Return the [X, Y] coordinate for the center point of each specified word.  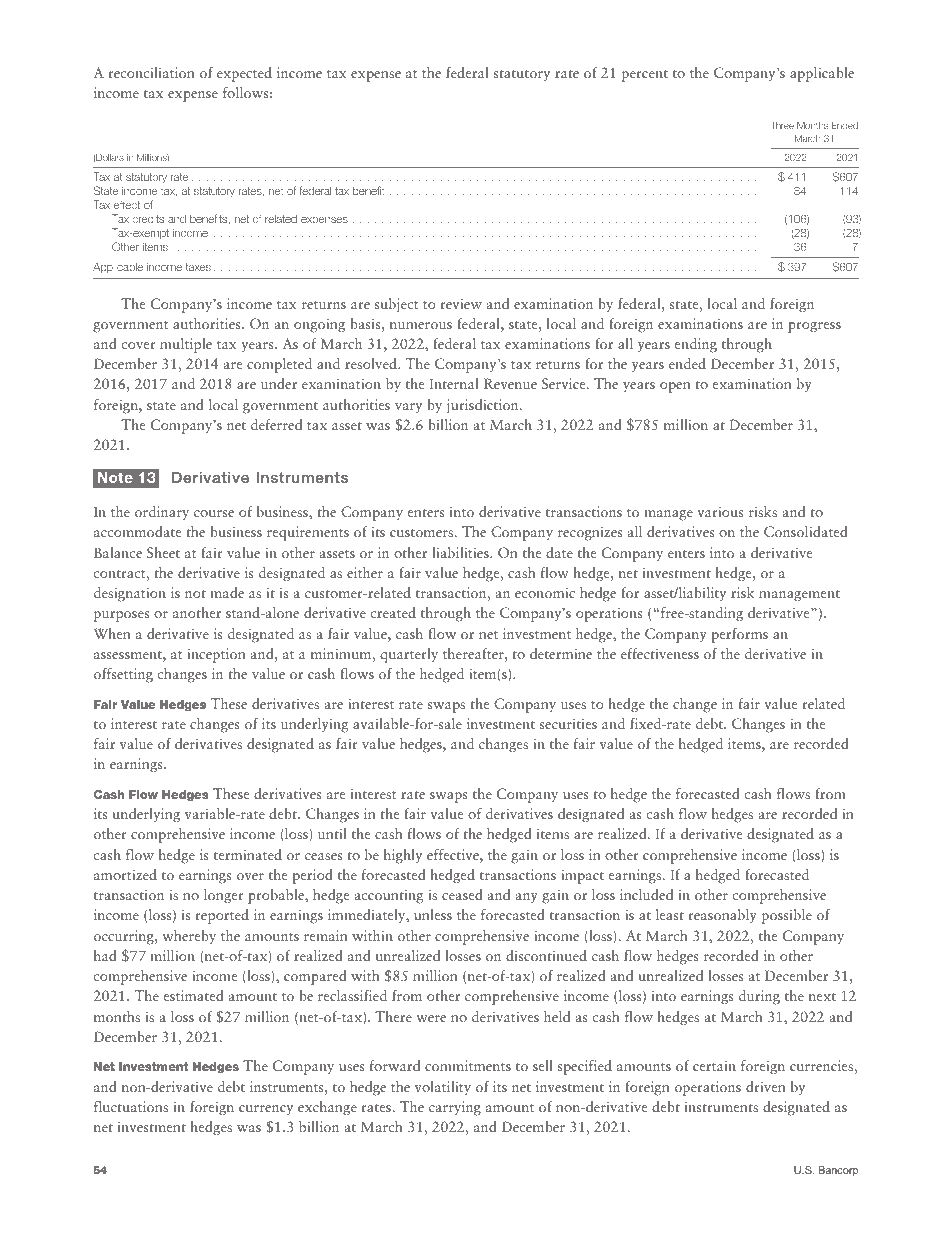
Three [783, 125]
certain [714, 1065]
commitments [468, 1065]
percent [645, 76]
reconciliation [151, 72]
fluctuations [131, 1106]
